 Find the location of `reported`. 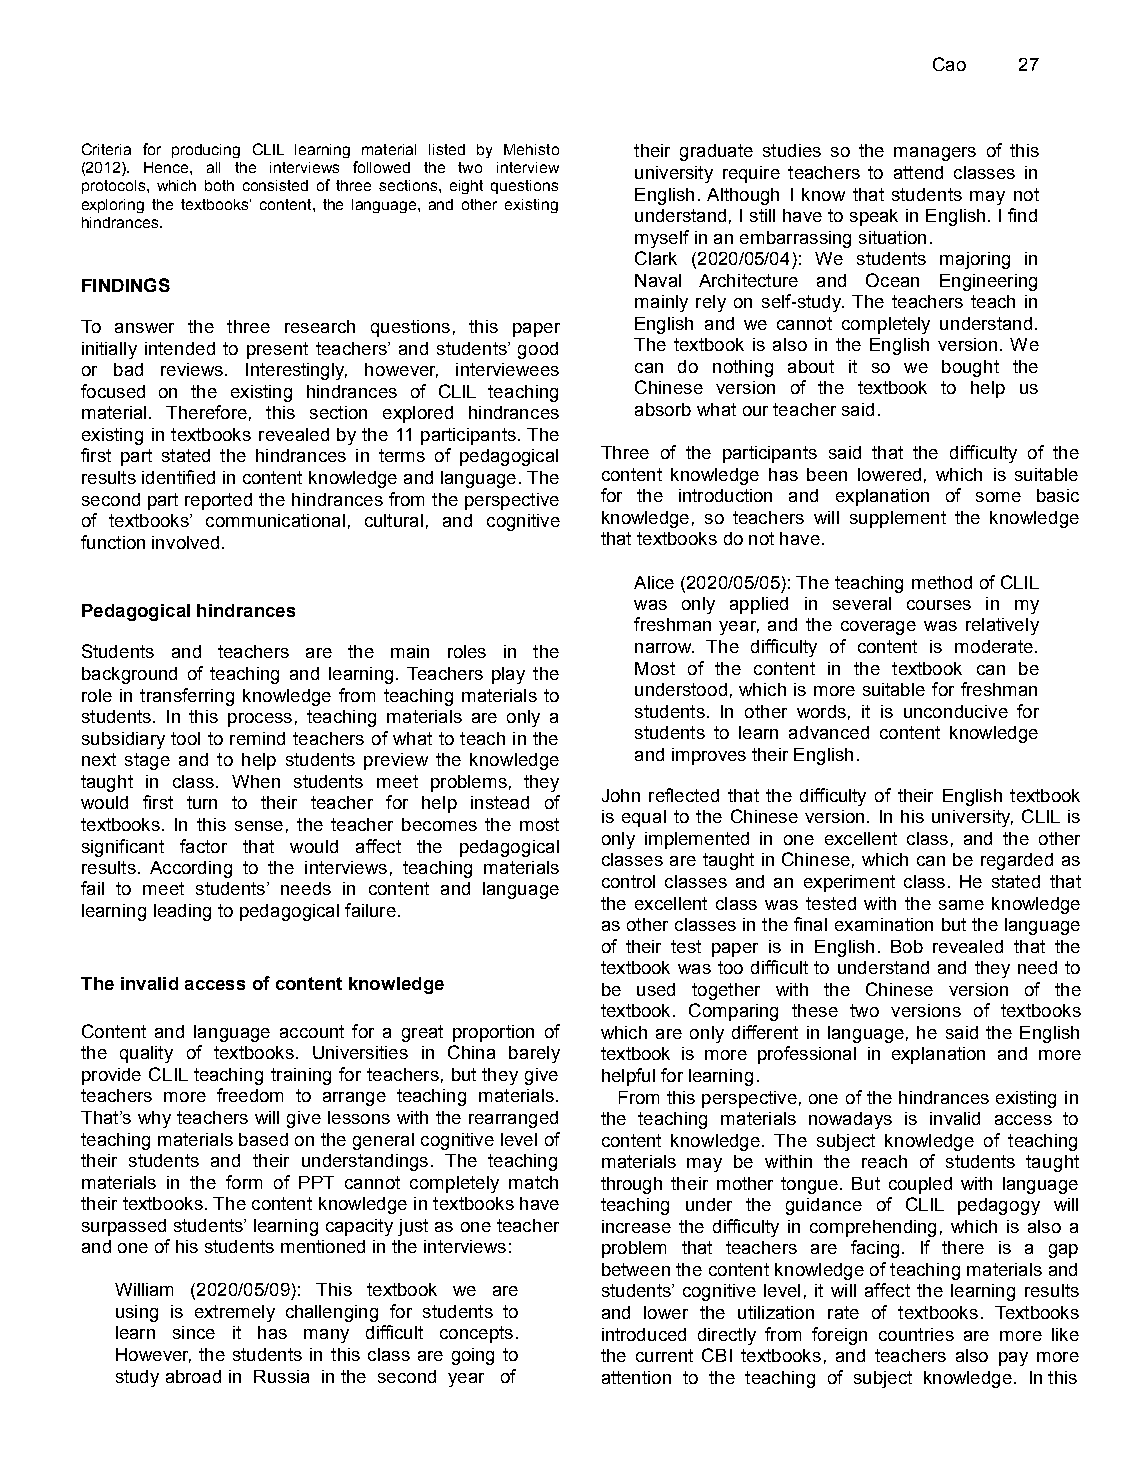

reported is located at coordinates (218, 501).
